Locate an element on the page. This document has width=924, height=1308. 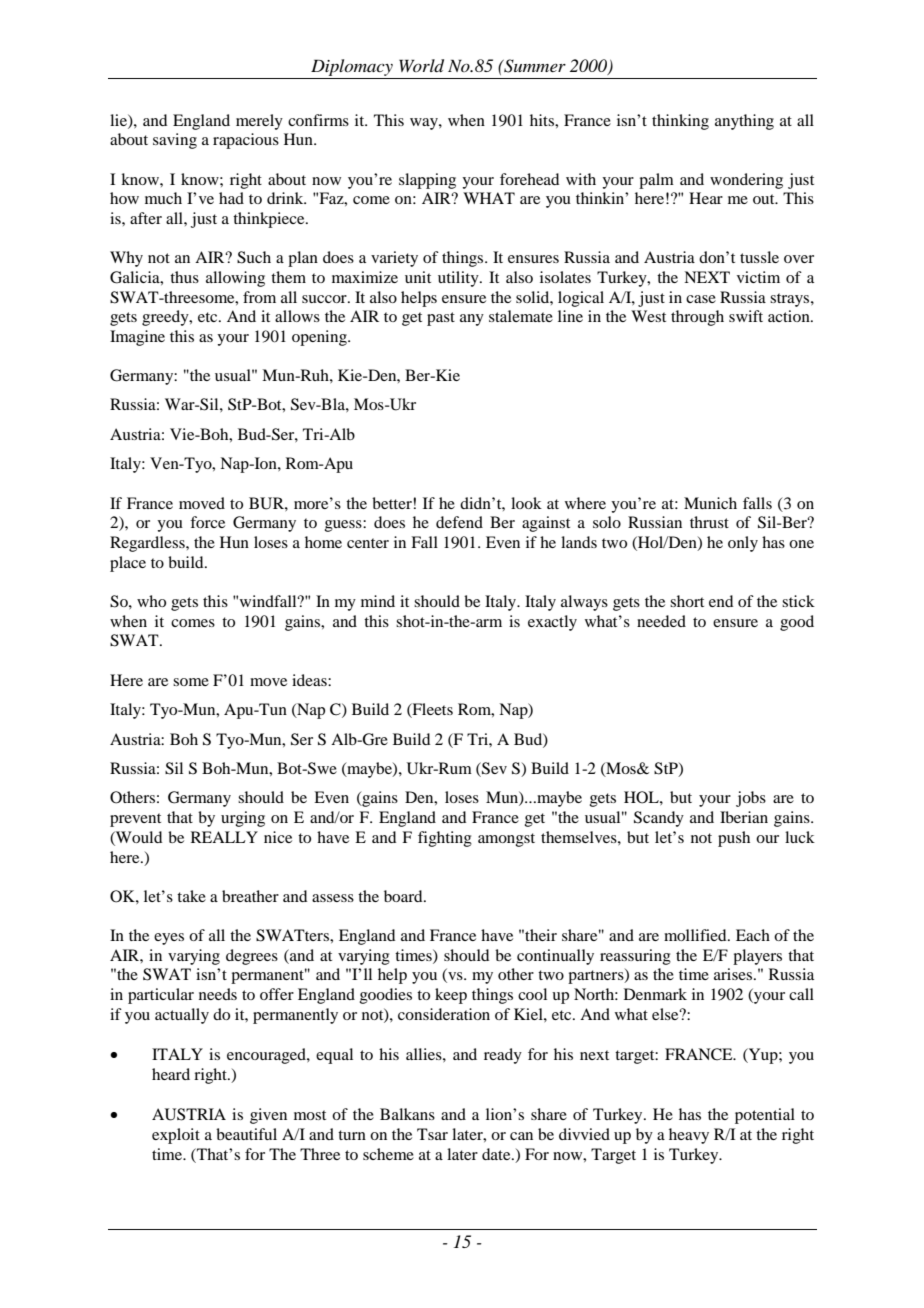
who is located at coordinates (151, 601).
